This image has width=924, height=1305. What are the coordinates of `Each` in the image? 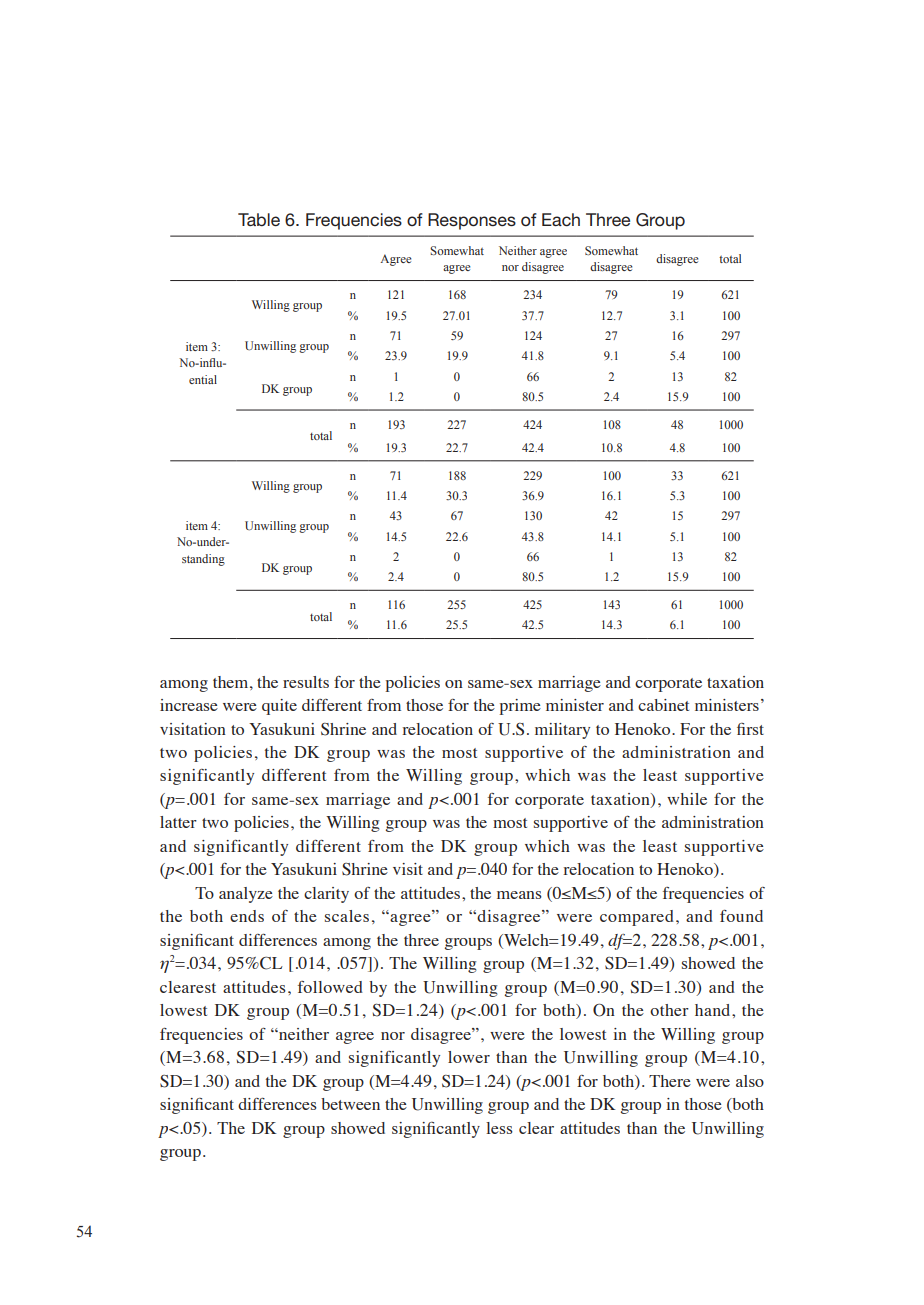 It's located at (561, 220).
